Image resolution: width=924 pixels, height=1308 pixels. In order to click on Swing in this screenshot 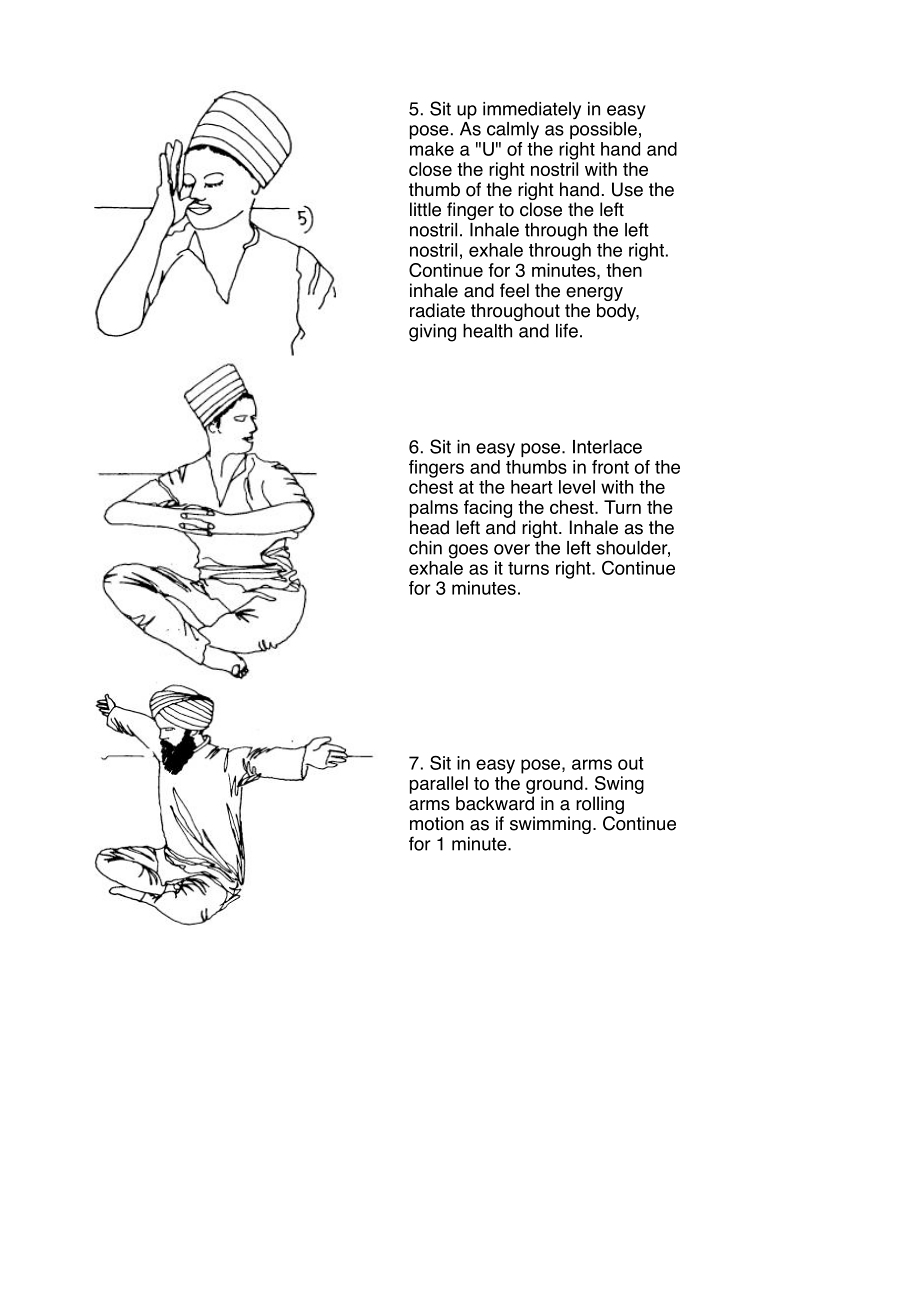, I will do `click(619, 785)`.
